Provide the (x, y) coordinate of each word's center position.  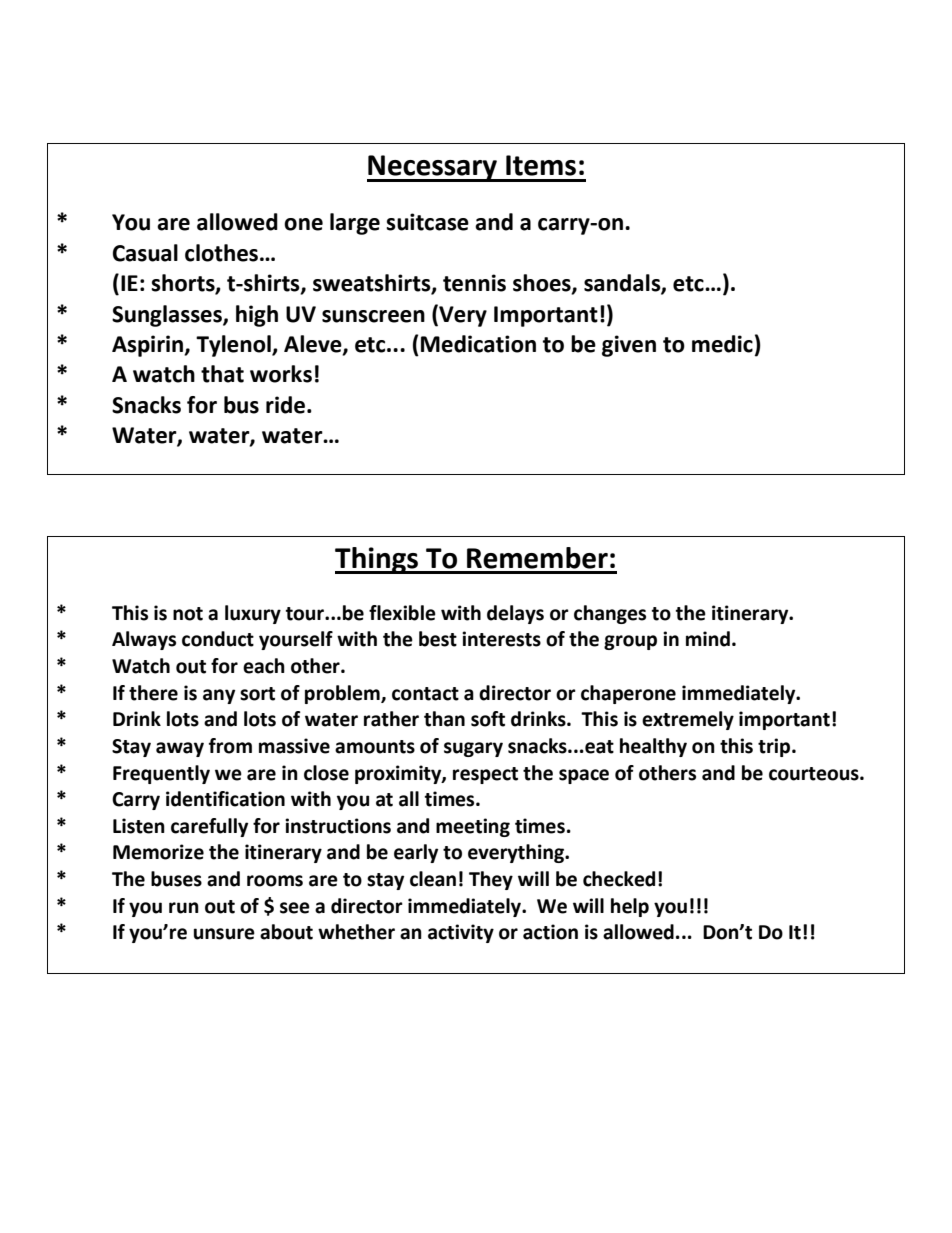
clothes (223, 253)
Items (541, 165)
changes (610, 614)
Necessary (433, 168)
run (184, 908)
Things (378, 560)
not (188, 614)
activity (461, 933)
